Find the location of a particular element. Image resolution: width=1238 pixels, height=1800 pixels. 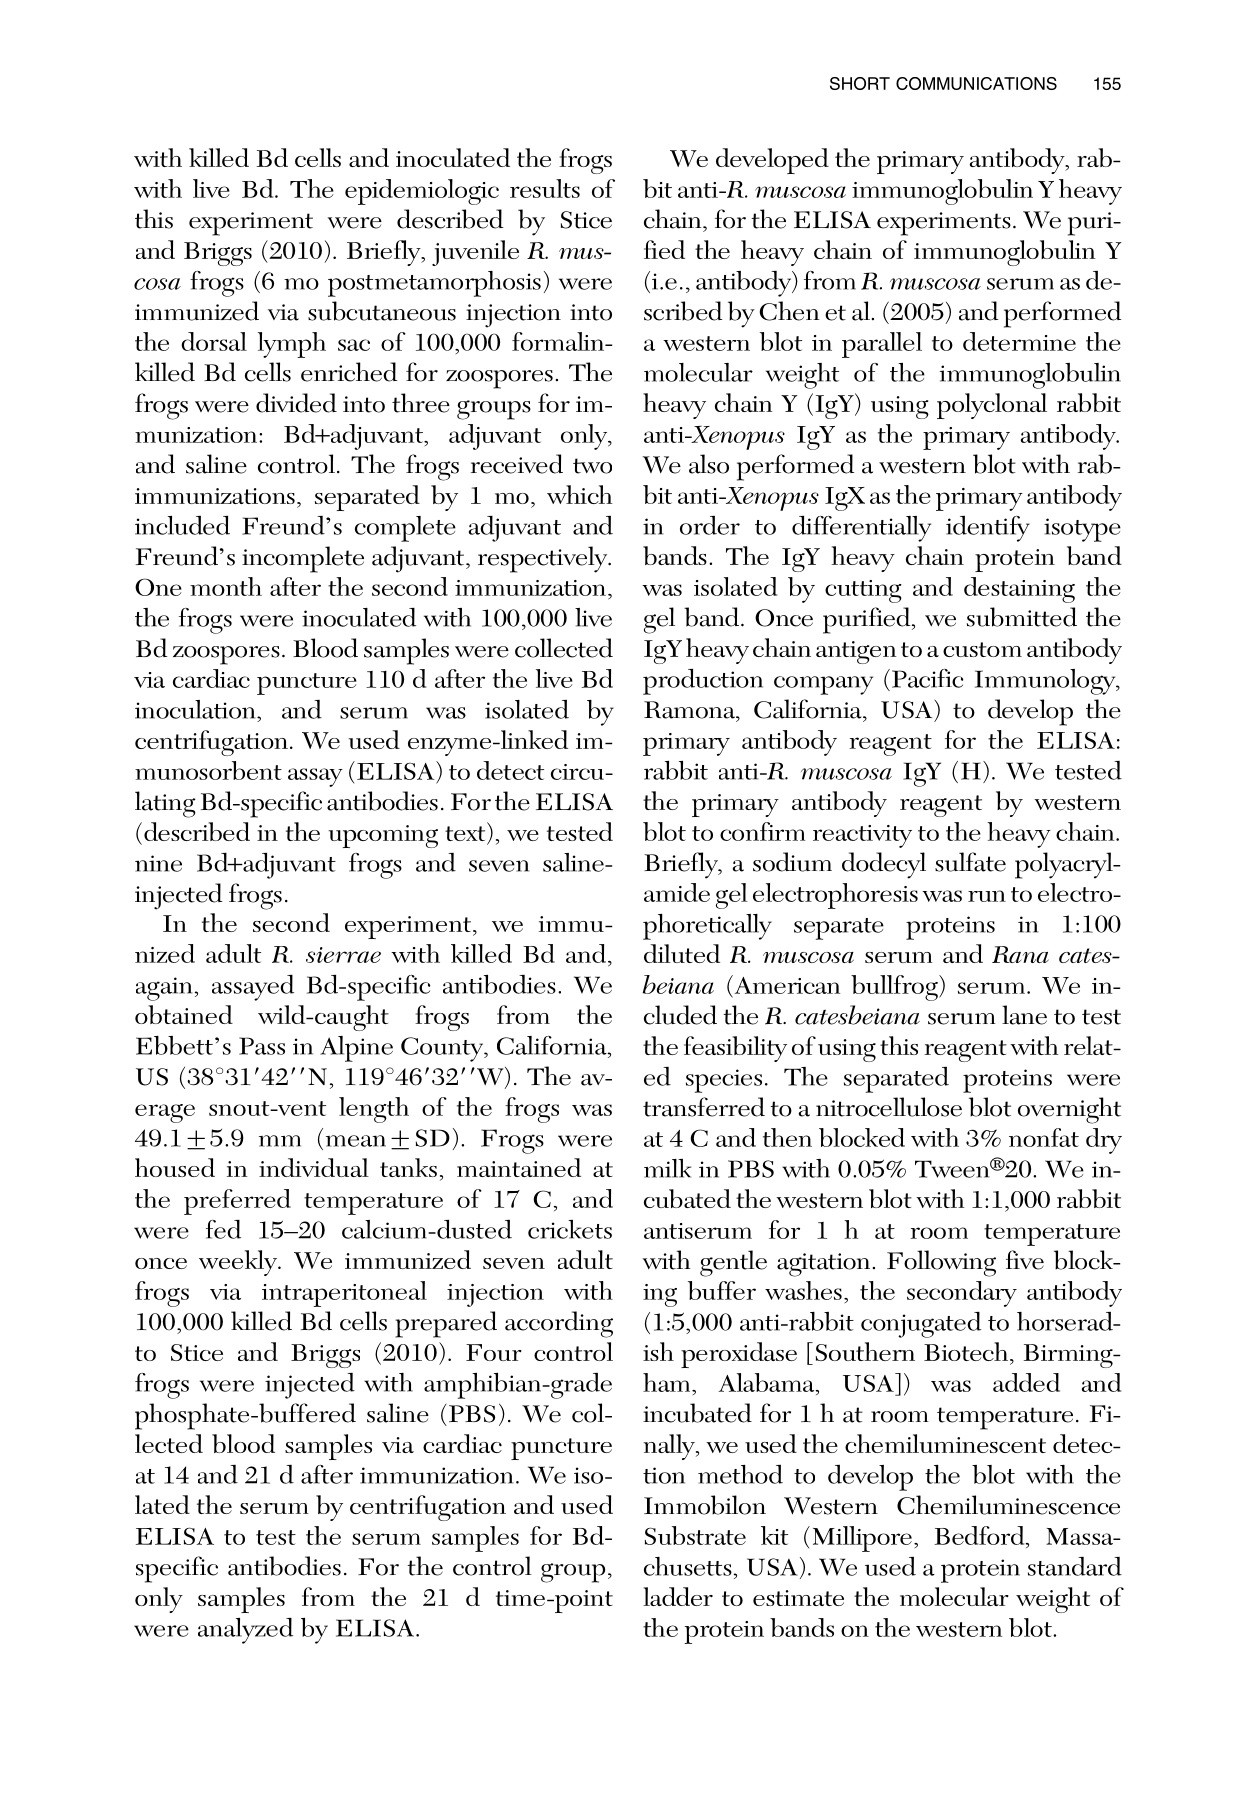

five is located at coordinates (1025, 1260).
